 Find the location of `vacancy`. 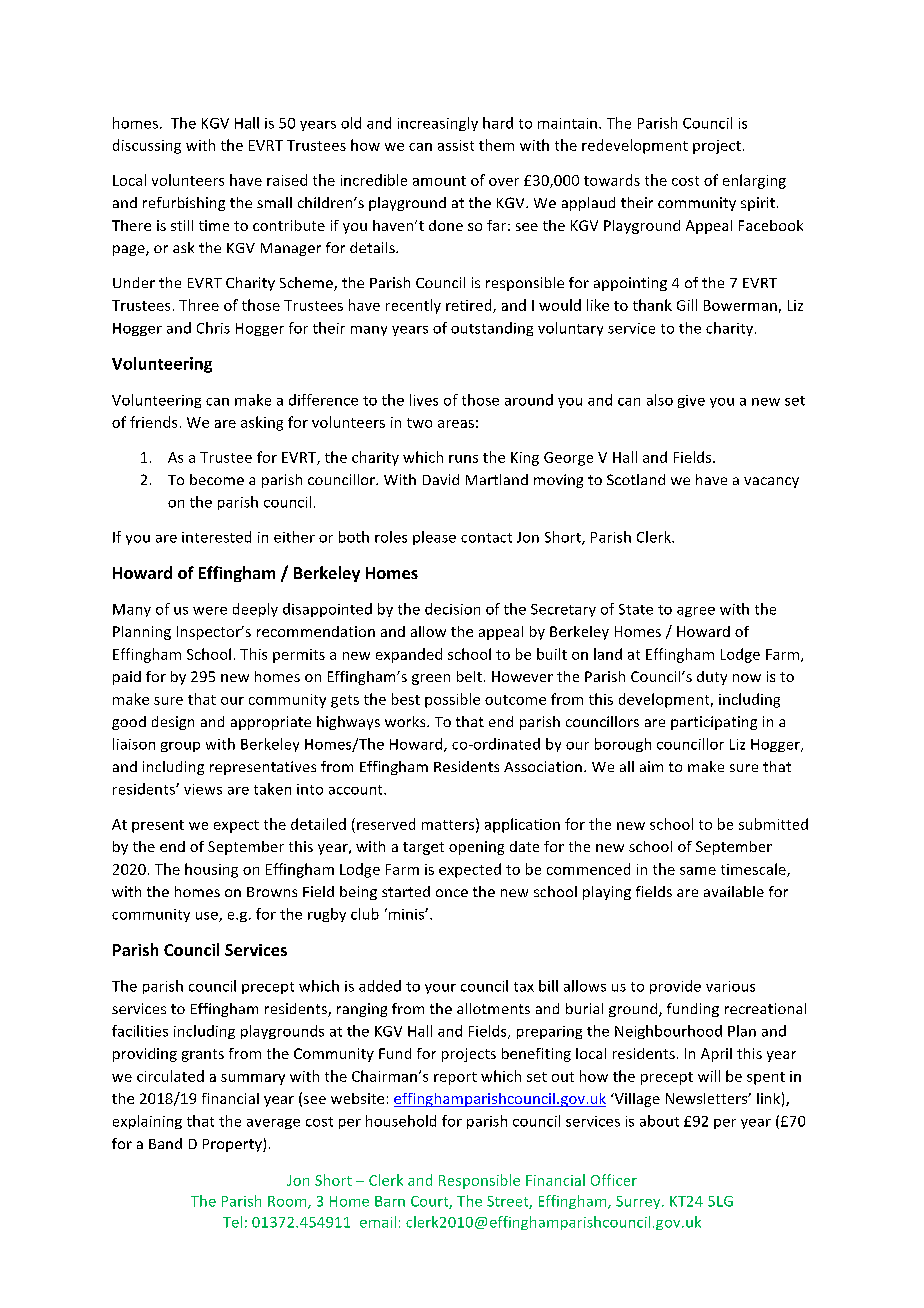

vacancy is located at coordinates (771, 482).
